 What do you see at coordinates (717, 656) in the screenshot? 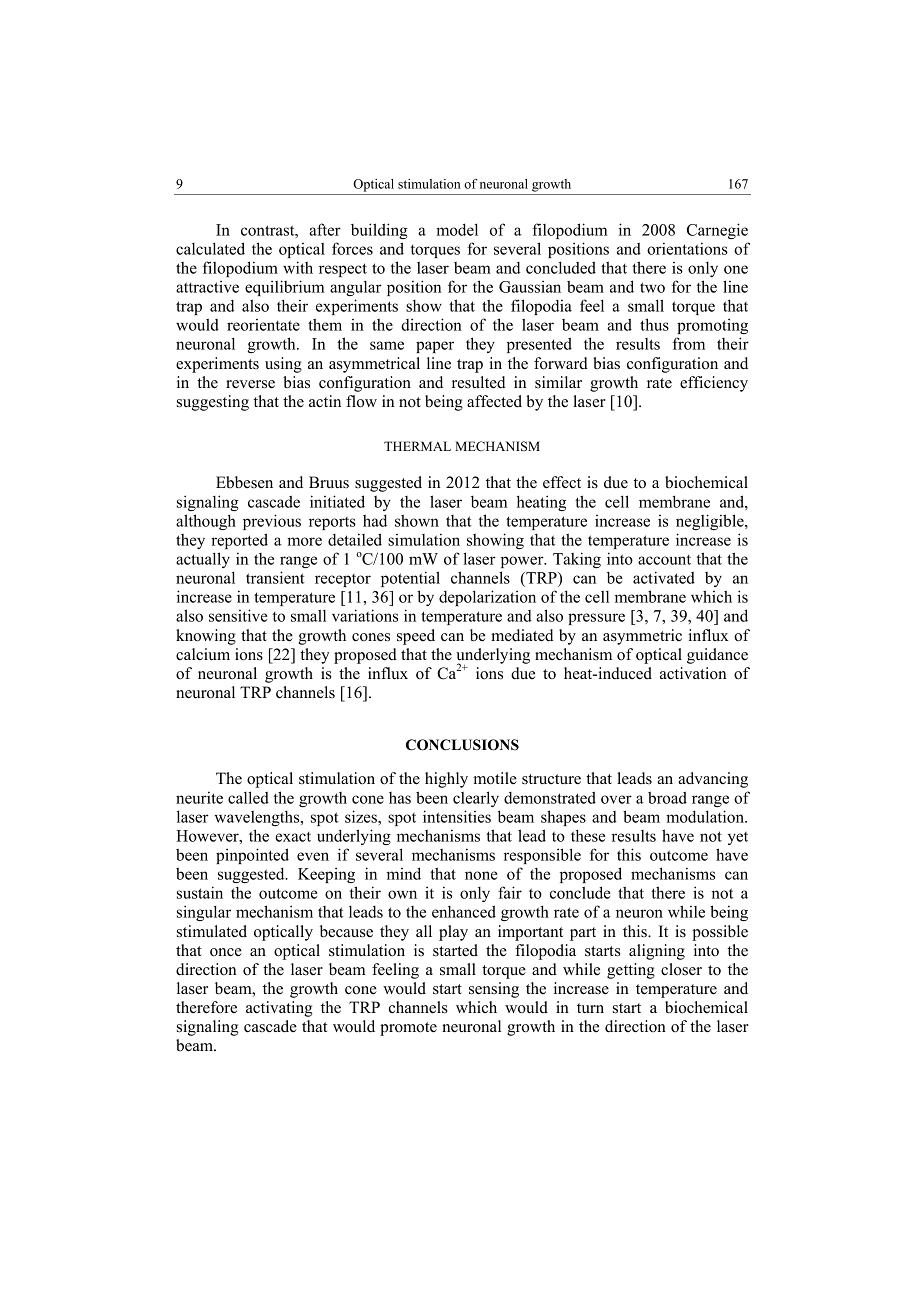
I see `guidance` at bounding box center [717, 656].
